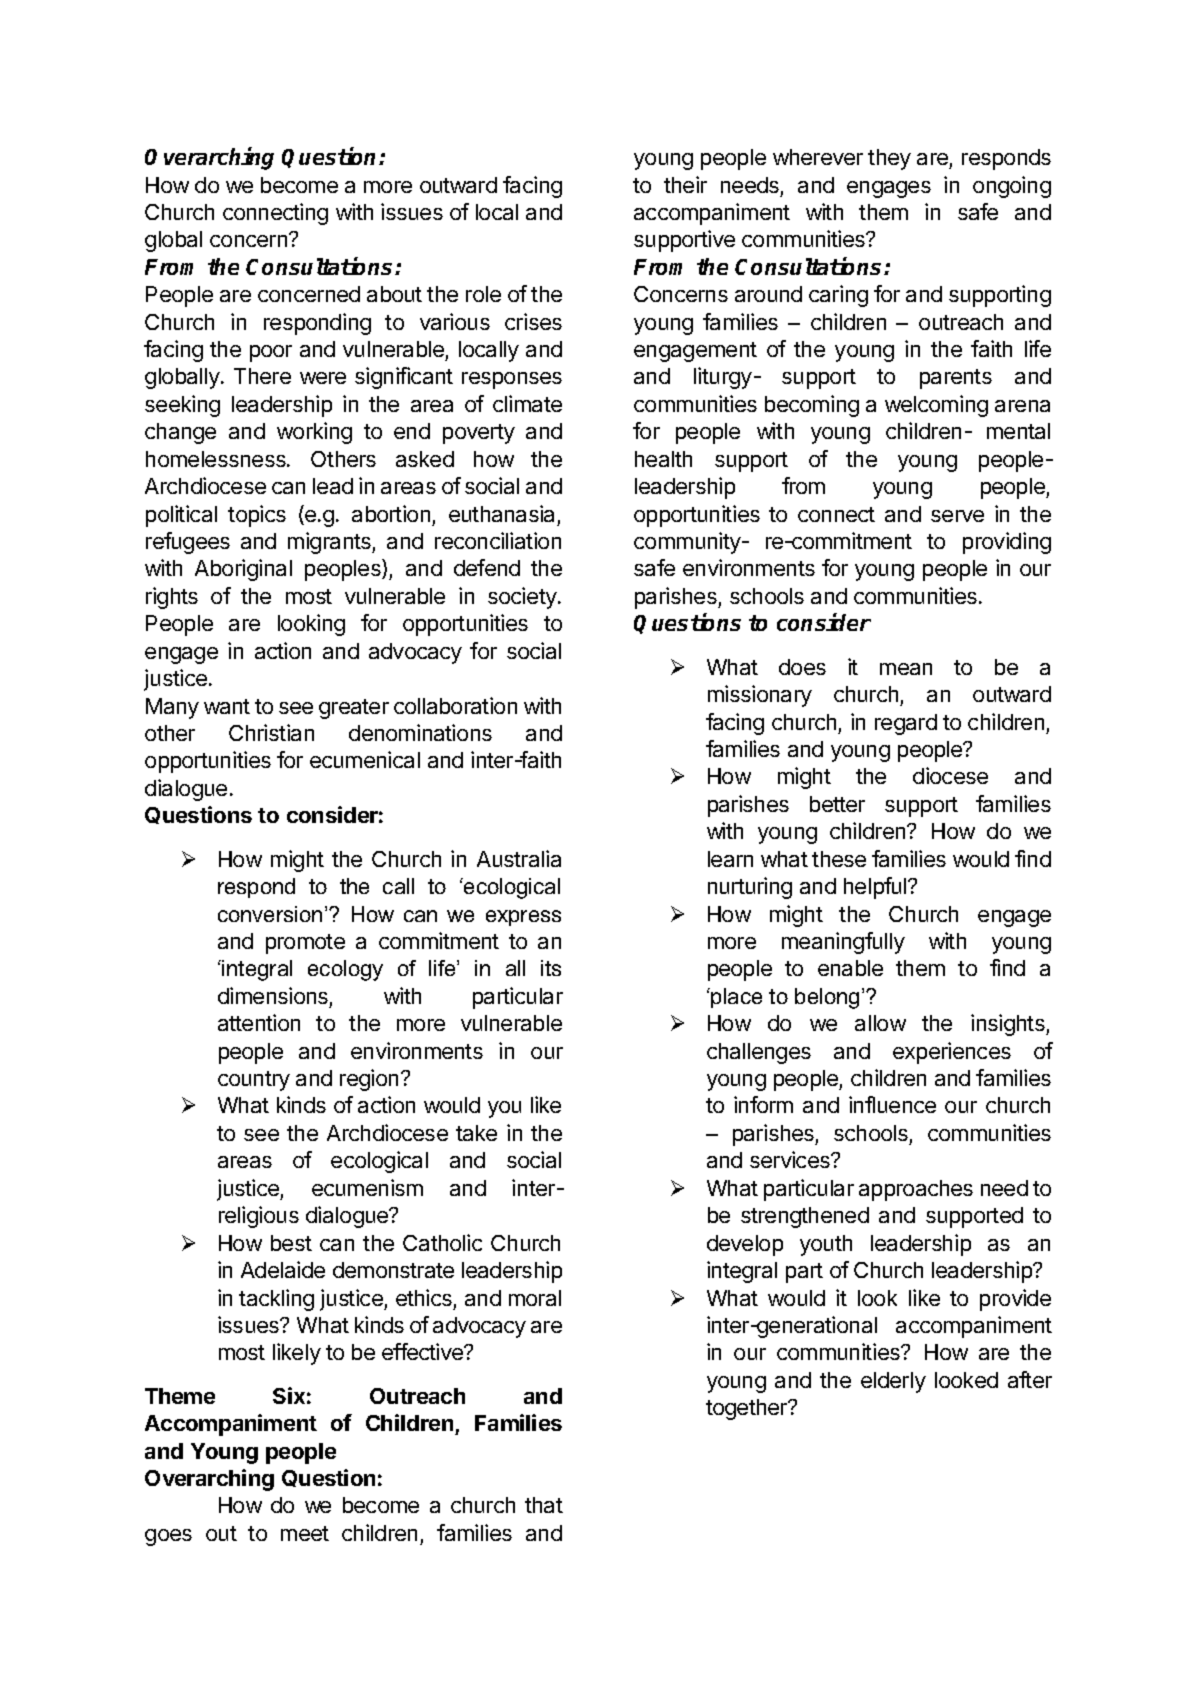 The height and width of the screenshot is (1691, 1196). I want to click on their, so click(685, 184).
